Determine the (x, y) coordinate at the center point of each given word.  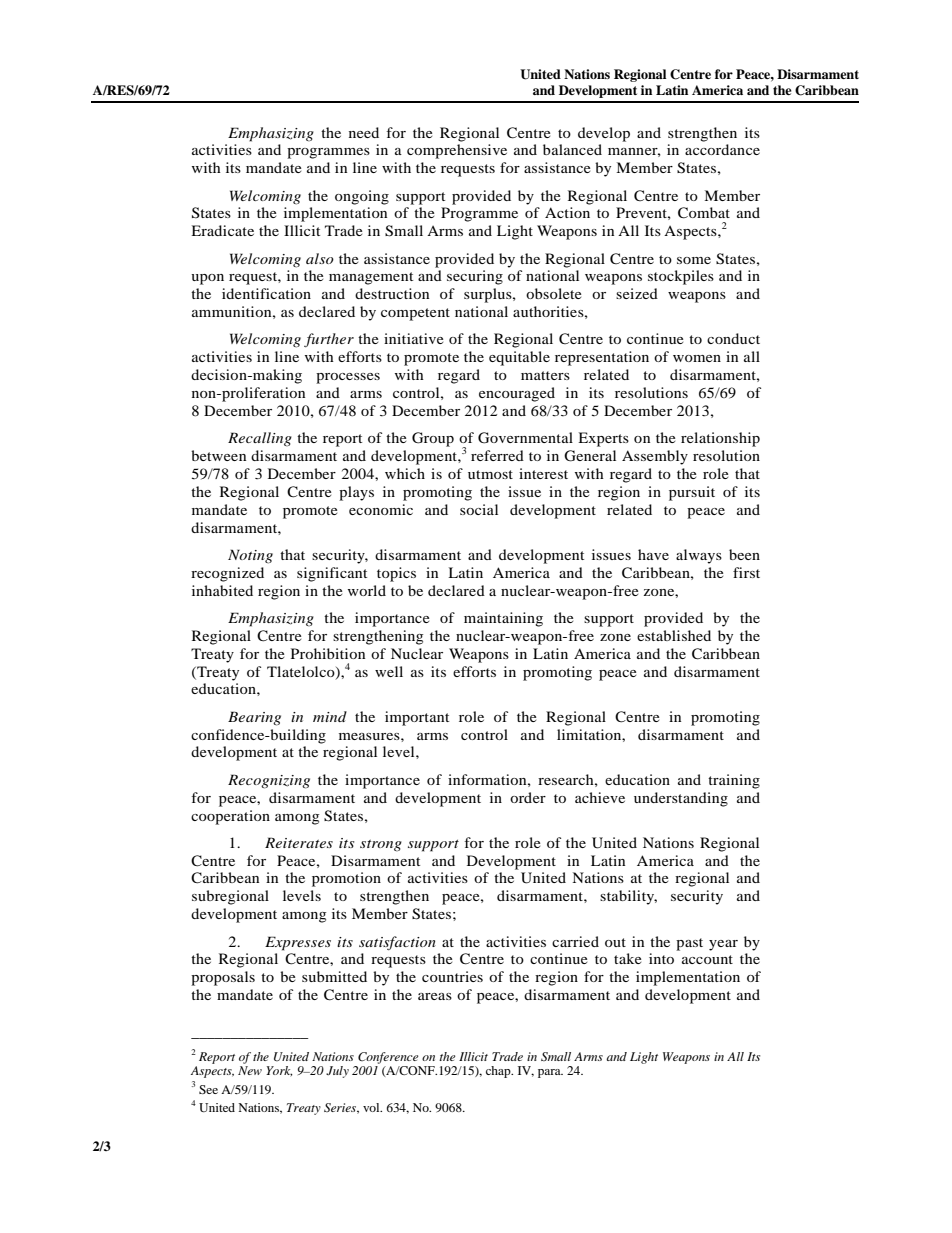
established (674, 635)
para (550, 1073)
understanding (681, 799)
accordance (722, 149)
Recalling (260, 439)
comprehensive (457, 151)
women (697, 358)
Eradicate (222, 230)
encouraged (517, 394)
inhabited (222, 590)
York (279, 1071)
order (528, 797)
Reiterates (299, 842)
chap (499, 1072)
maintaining (503, 619)
